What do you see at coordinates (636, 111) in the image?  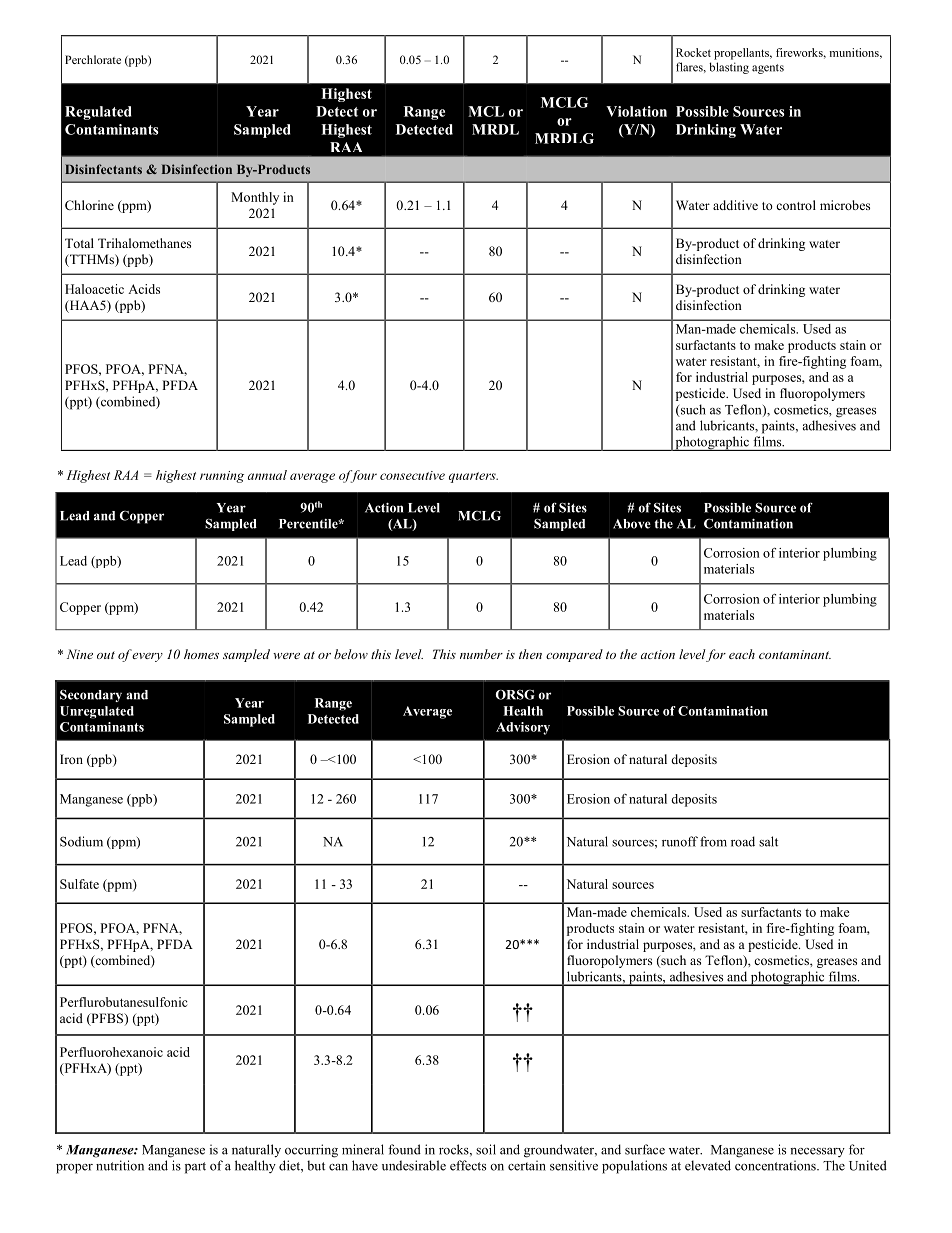 I see `Violation` at bounding box center [636, 111].
